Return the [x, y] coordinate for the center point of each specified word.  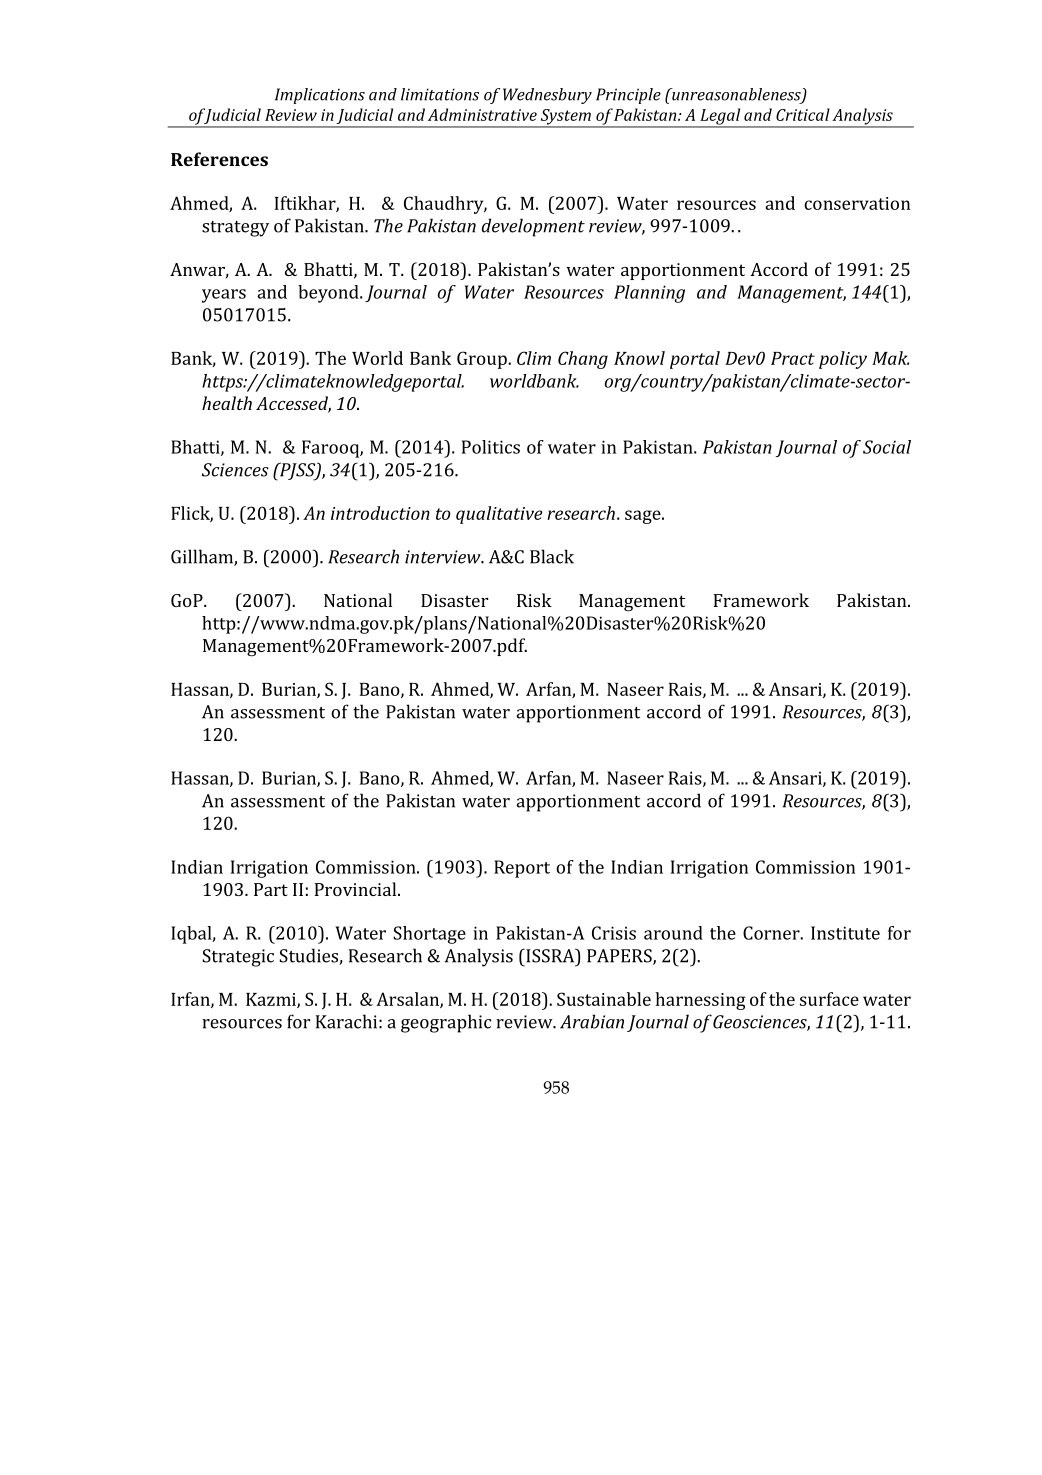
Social [887, 447]
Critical [803, 114]
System [565, 118]
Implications [320, 96]
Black [552, 556]
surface [829, 999]
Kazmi [272, 1000]
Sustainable [604, 999]
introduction [380, 513]
